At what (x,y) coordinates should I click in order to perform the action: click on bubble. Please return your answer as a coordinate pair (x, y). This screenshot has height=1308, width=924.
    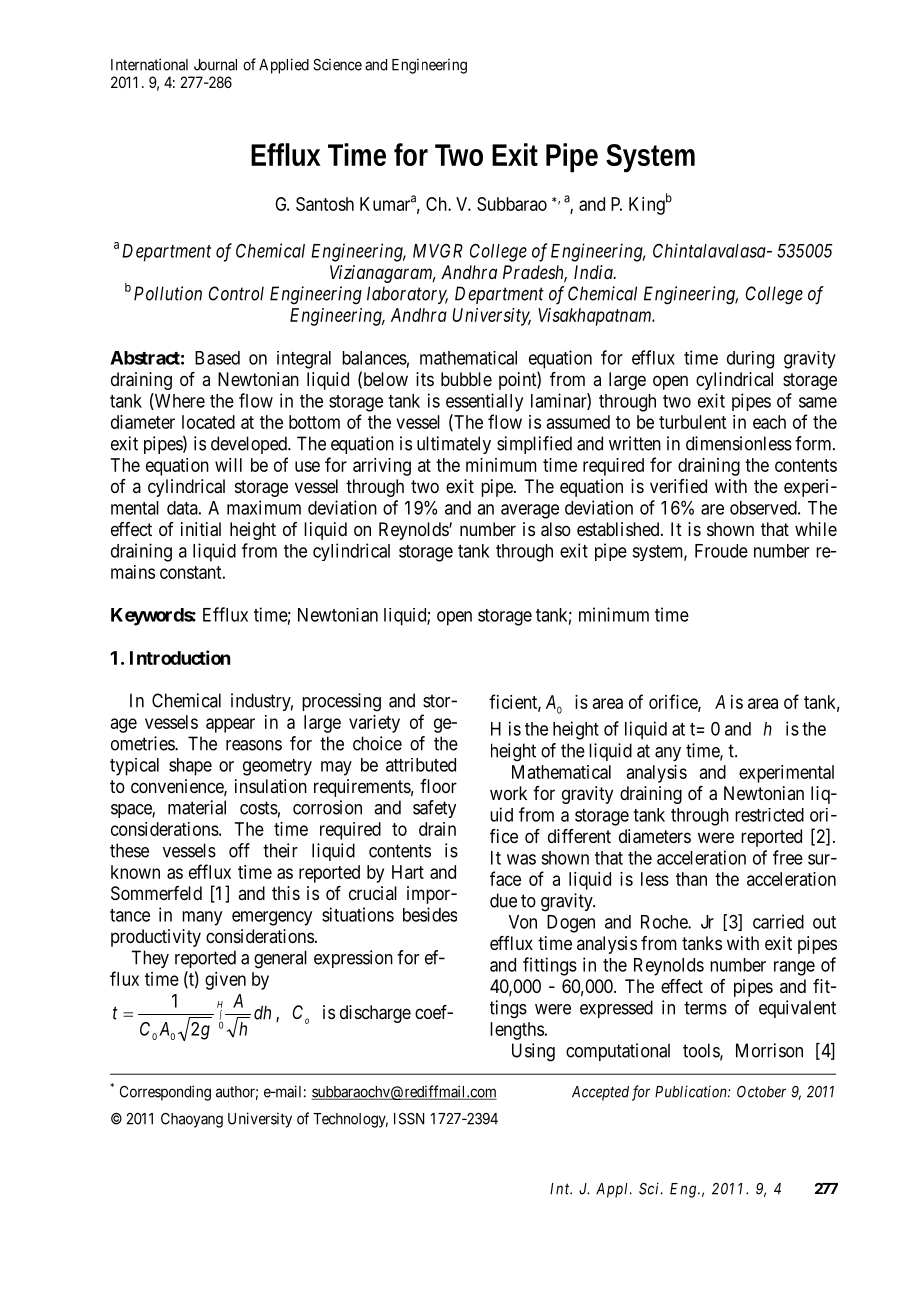
    Looking at the image, I should click on (466, 379).
